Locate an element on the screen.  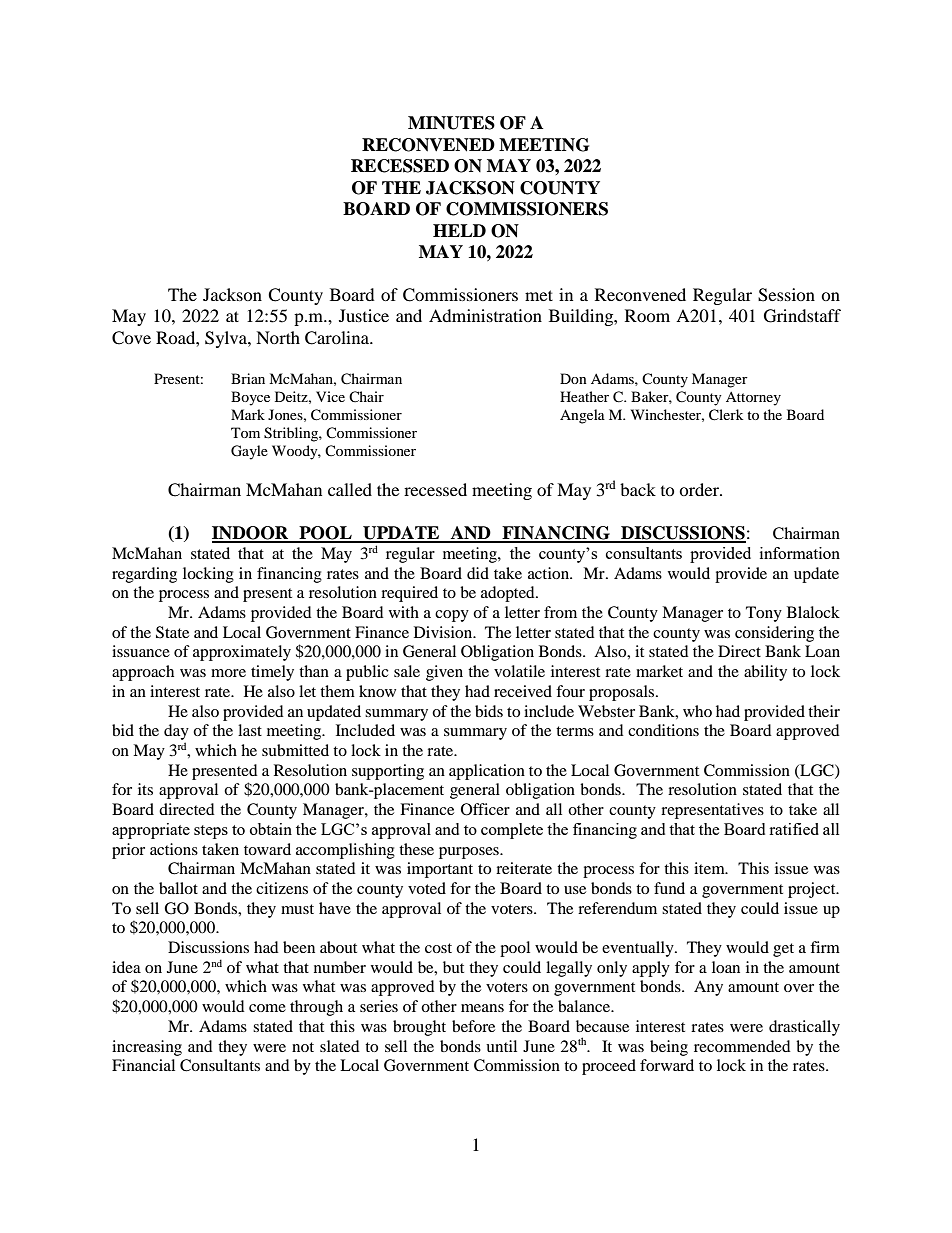
regarding is located at coordinates (144, 575).
